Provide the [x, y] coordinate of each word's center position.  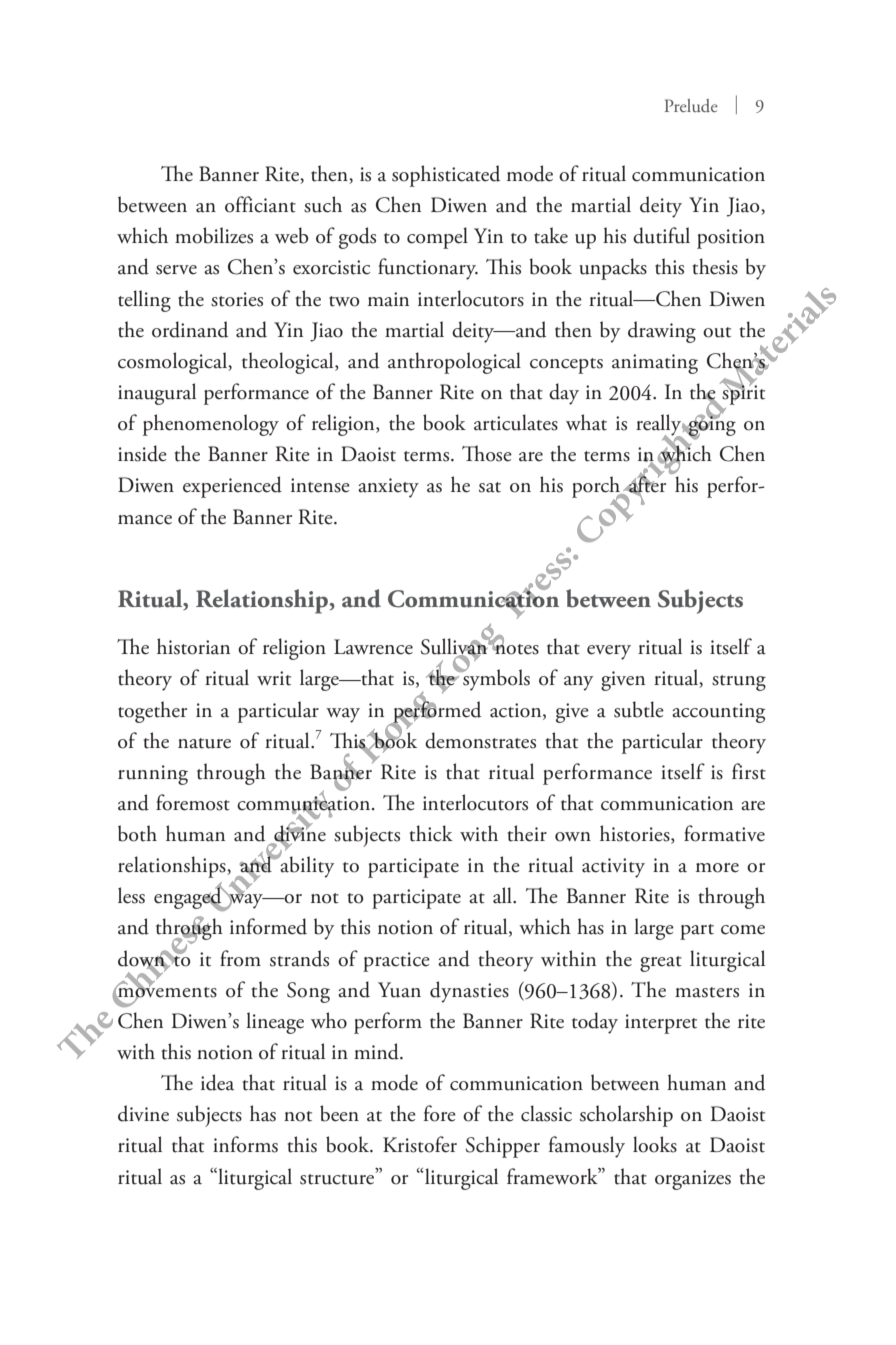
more [717, 868]
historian [193, 646]
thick [431, 833]
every [609, 652]
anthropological [454, 363]
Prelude [691, 106]
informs [245, 1144]
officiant [260, 204]
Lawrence [373, 647]
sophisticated [446, 176]
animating [655, 364]
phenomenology [211, 425]
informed [268, 926]
